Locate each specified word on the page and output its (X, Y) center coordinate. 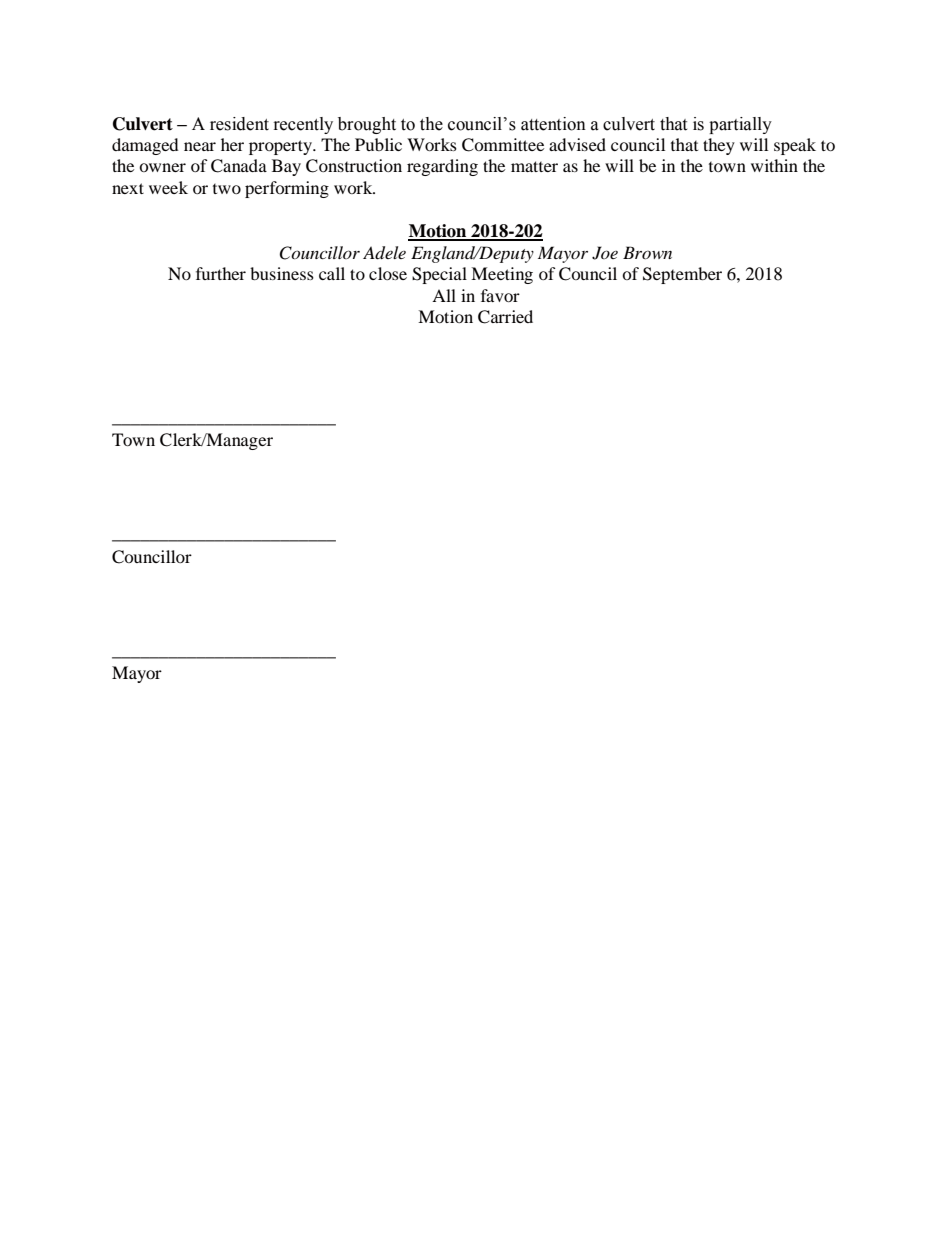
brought (367, 125)
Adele (384, 253)
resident (239, 124)
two (227, 189)
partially (740, 125)
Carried (505, 317)
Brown (647, 252)
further (221, 273)
